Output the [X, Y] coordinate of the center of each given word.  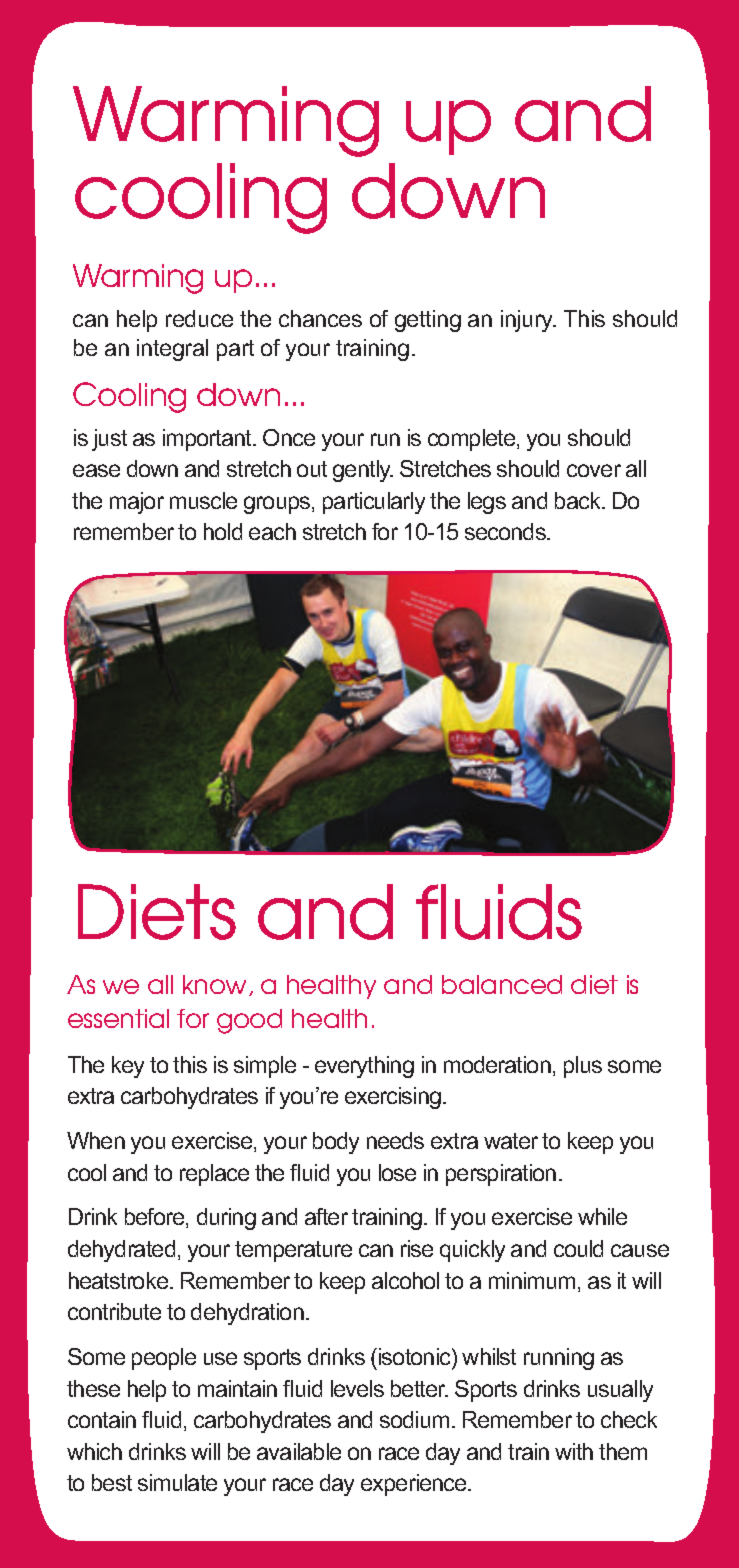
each [272, 531]
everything [364, 1067]
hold [223, 531]
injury [528, 321]
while [602, 1216]
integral [172, 350]
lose [397, 1172]
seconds [506, 531]
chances [320, 318]
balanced [502, 984]
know [216, 985]
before [156, 1218]
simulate [177, 1482]
